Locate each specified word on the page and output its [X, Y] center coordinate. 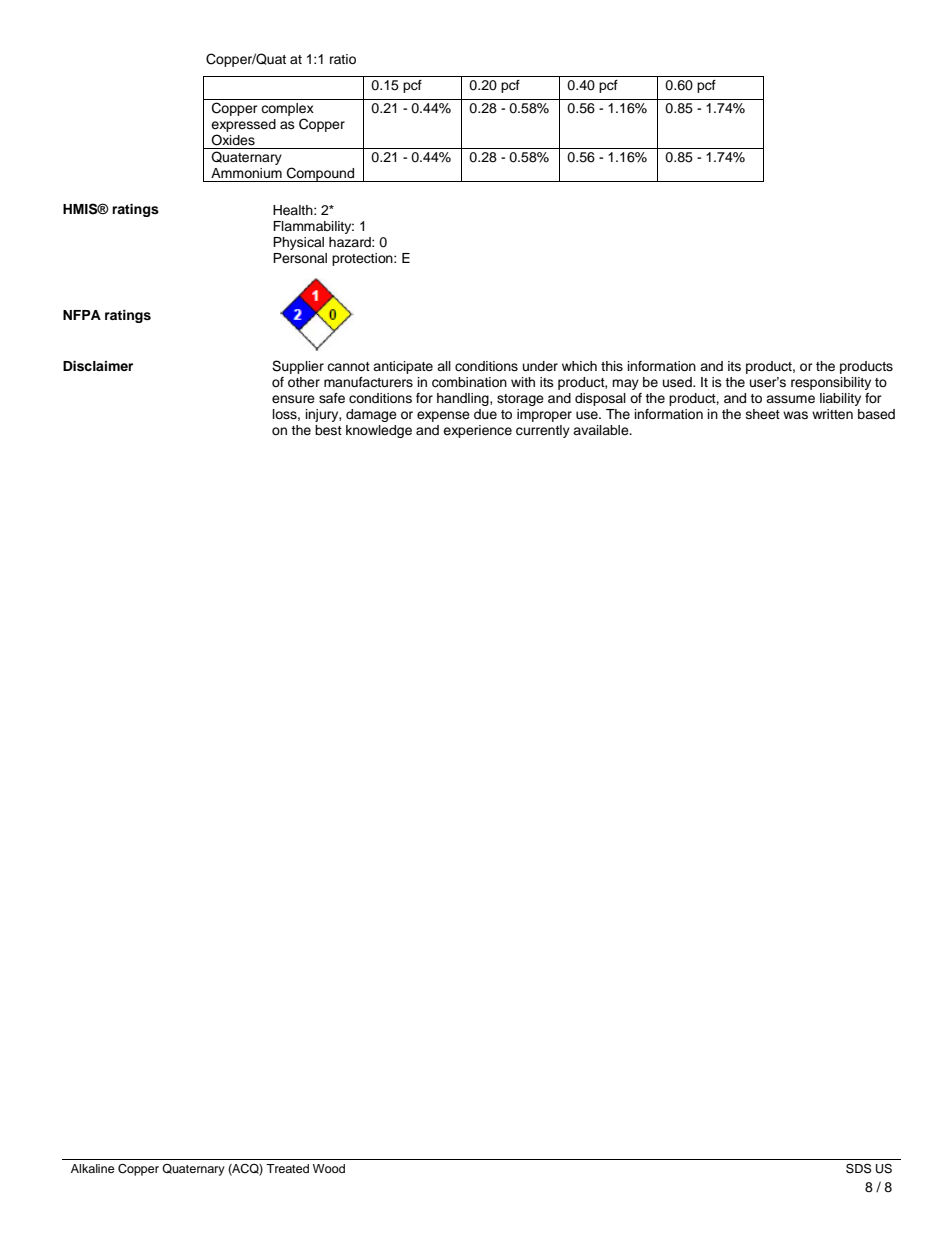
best [328, 430]
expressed [243, 127]
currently [543, 431]
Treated [287, 1168]
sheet [763, 414]
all [444, 366]
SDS [858, 1168]
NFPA [82, 315]
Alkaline [93, 1168]
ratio [343, 59]
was [795, 415]
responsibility [831, 383]
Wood [329, 1168]
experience [477, 431]
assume [790, 399]
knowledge [379, 431]
